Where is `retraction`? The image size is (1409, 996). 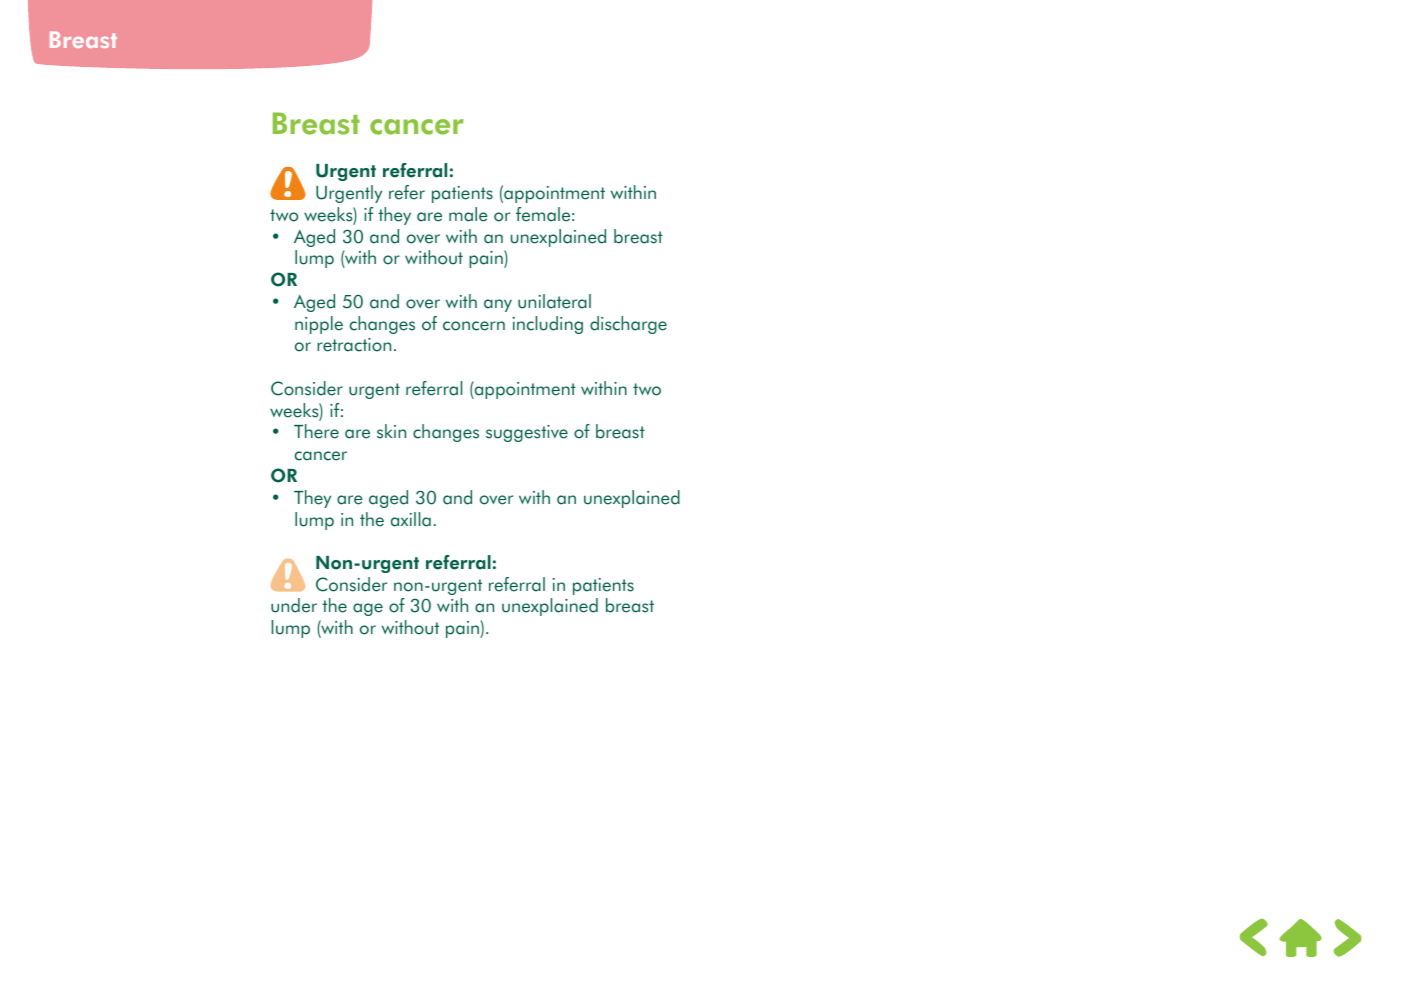
retraction is located at coordinates (354, 345).
